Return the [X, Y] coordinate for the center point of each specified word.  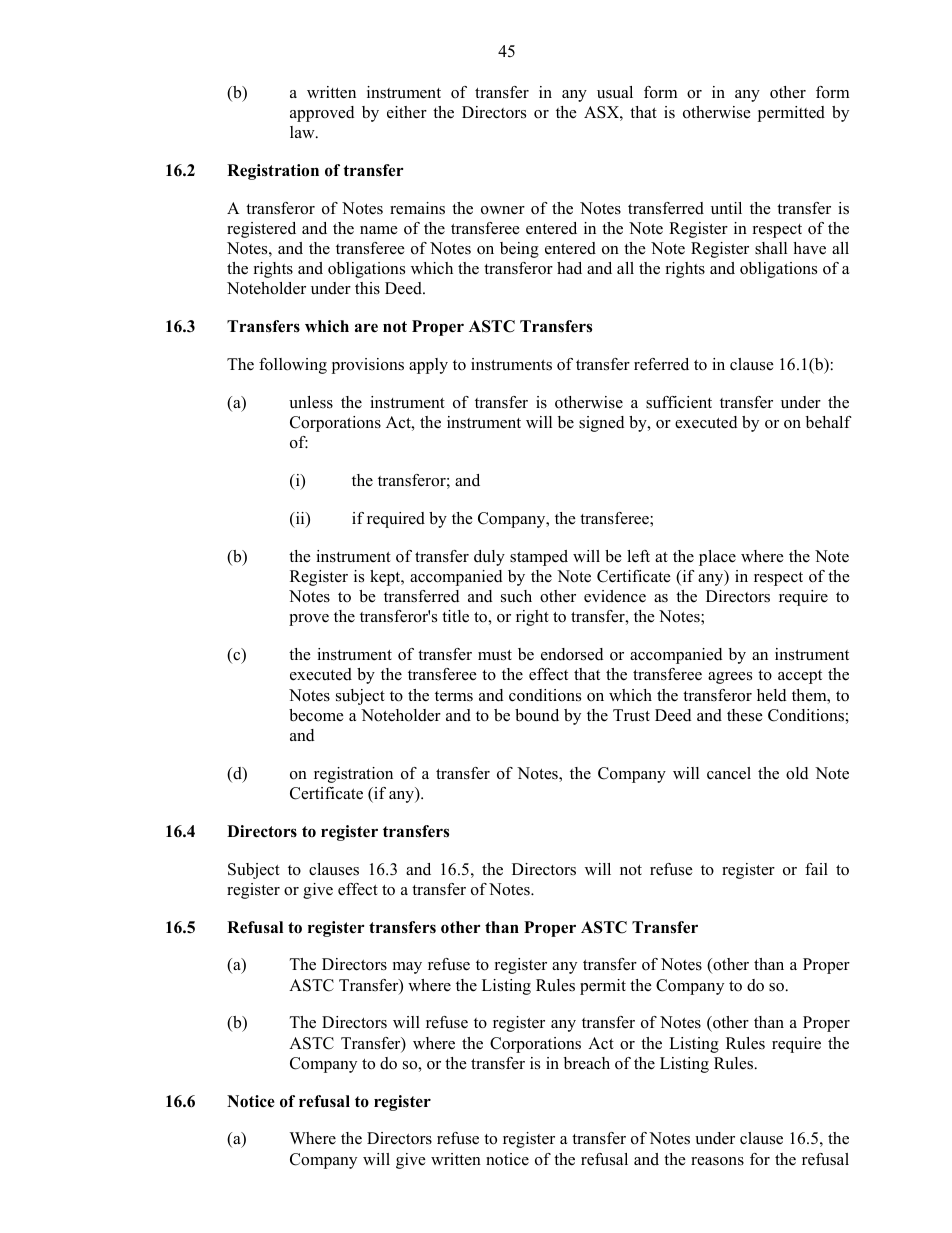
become [316, 715]
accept [800, 677]
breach [587, 1063]
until [726, 208]
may [407, 968]
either [407, 112]
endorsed [572, 654]
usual [615, 92]
